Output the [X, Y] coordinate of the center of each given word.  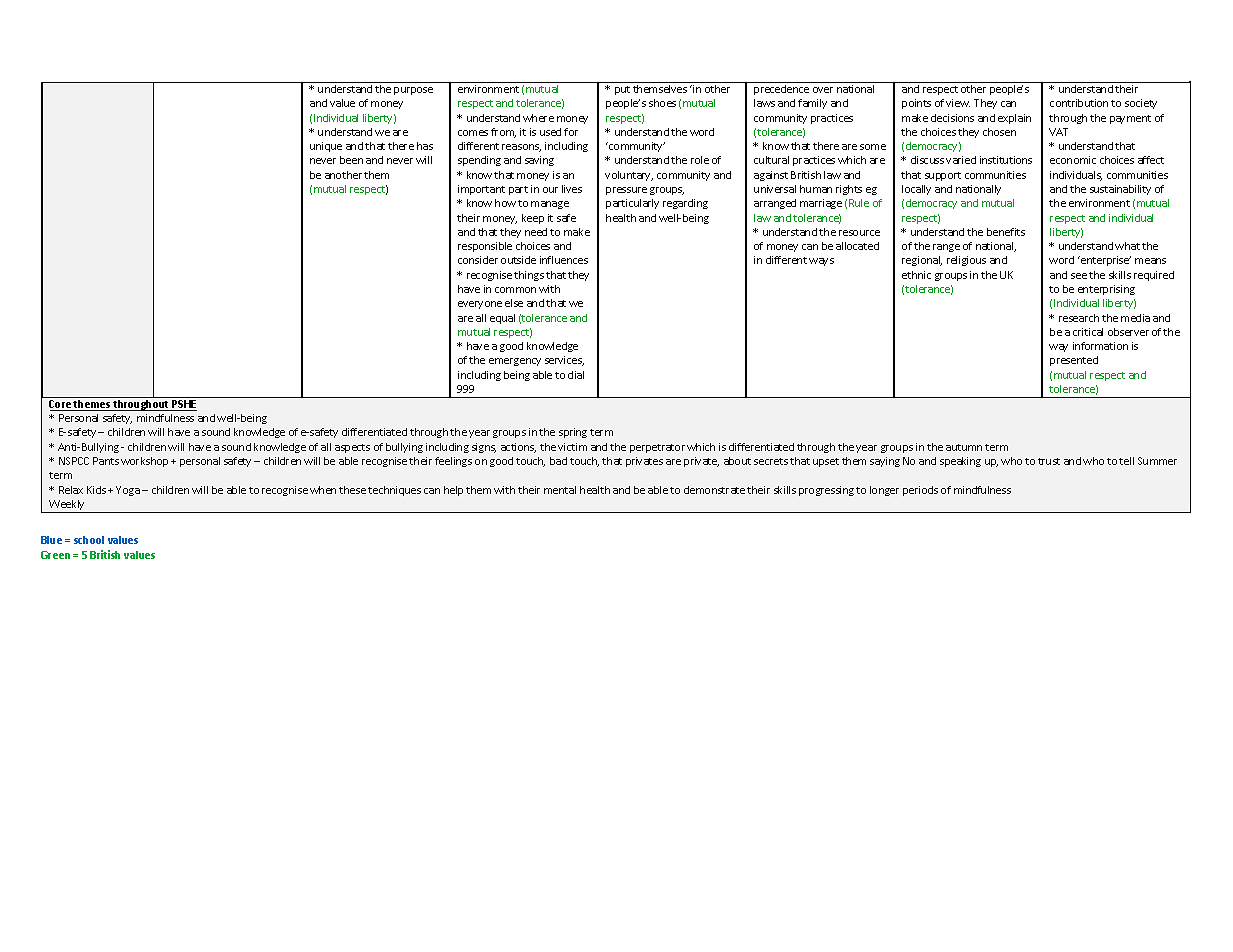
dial [576, 375]
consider [478, 260]
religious [966, 261]
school [89, 540]
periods [920, 491]
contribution [1079, 103]
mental [560, 490]
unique [326, 147]
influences [564, 260]
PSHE [184, 405]
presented [1074, 361]
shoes [662, 103]
